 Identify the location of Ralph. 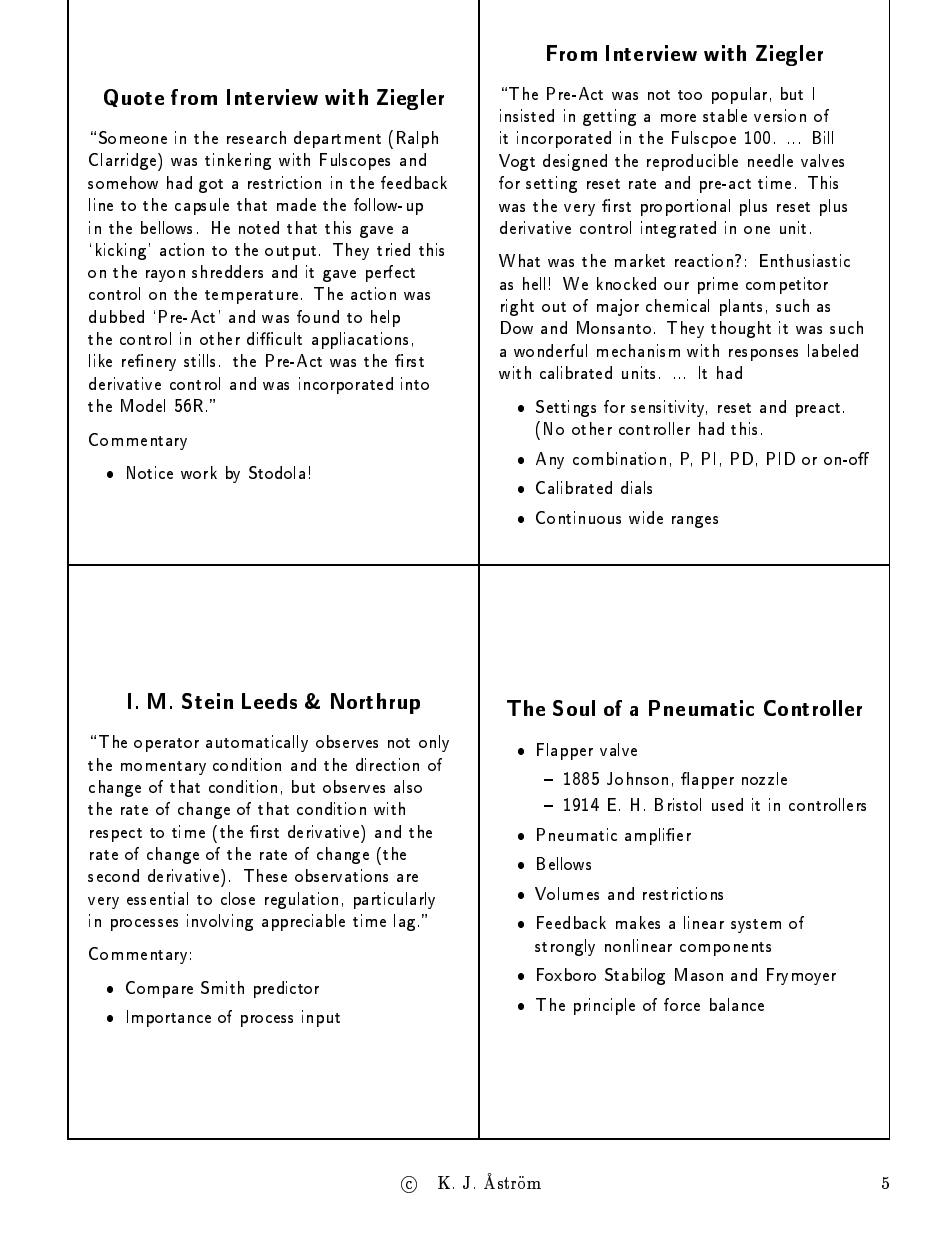
(417, 139).
